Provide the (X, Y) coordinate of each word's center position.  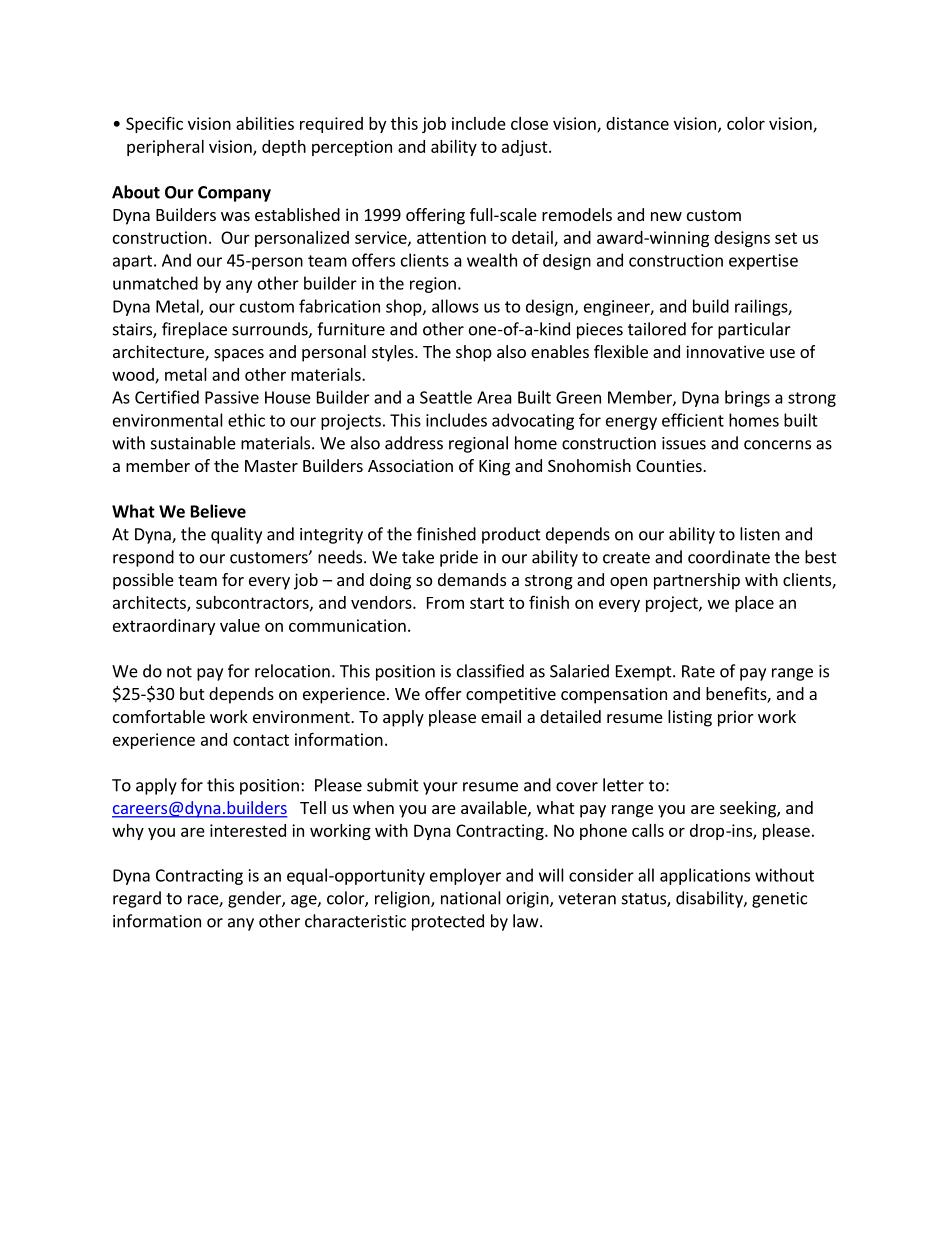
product (511, 535)
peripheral (165, 148)
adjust (526, 148)
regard (137, 899)
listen (760, 534)
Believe (218, 511)
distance (637, 123)
